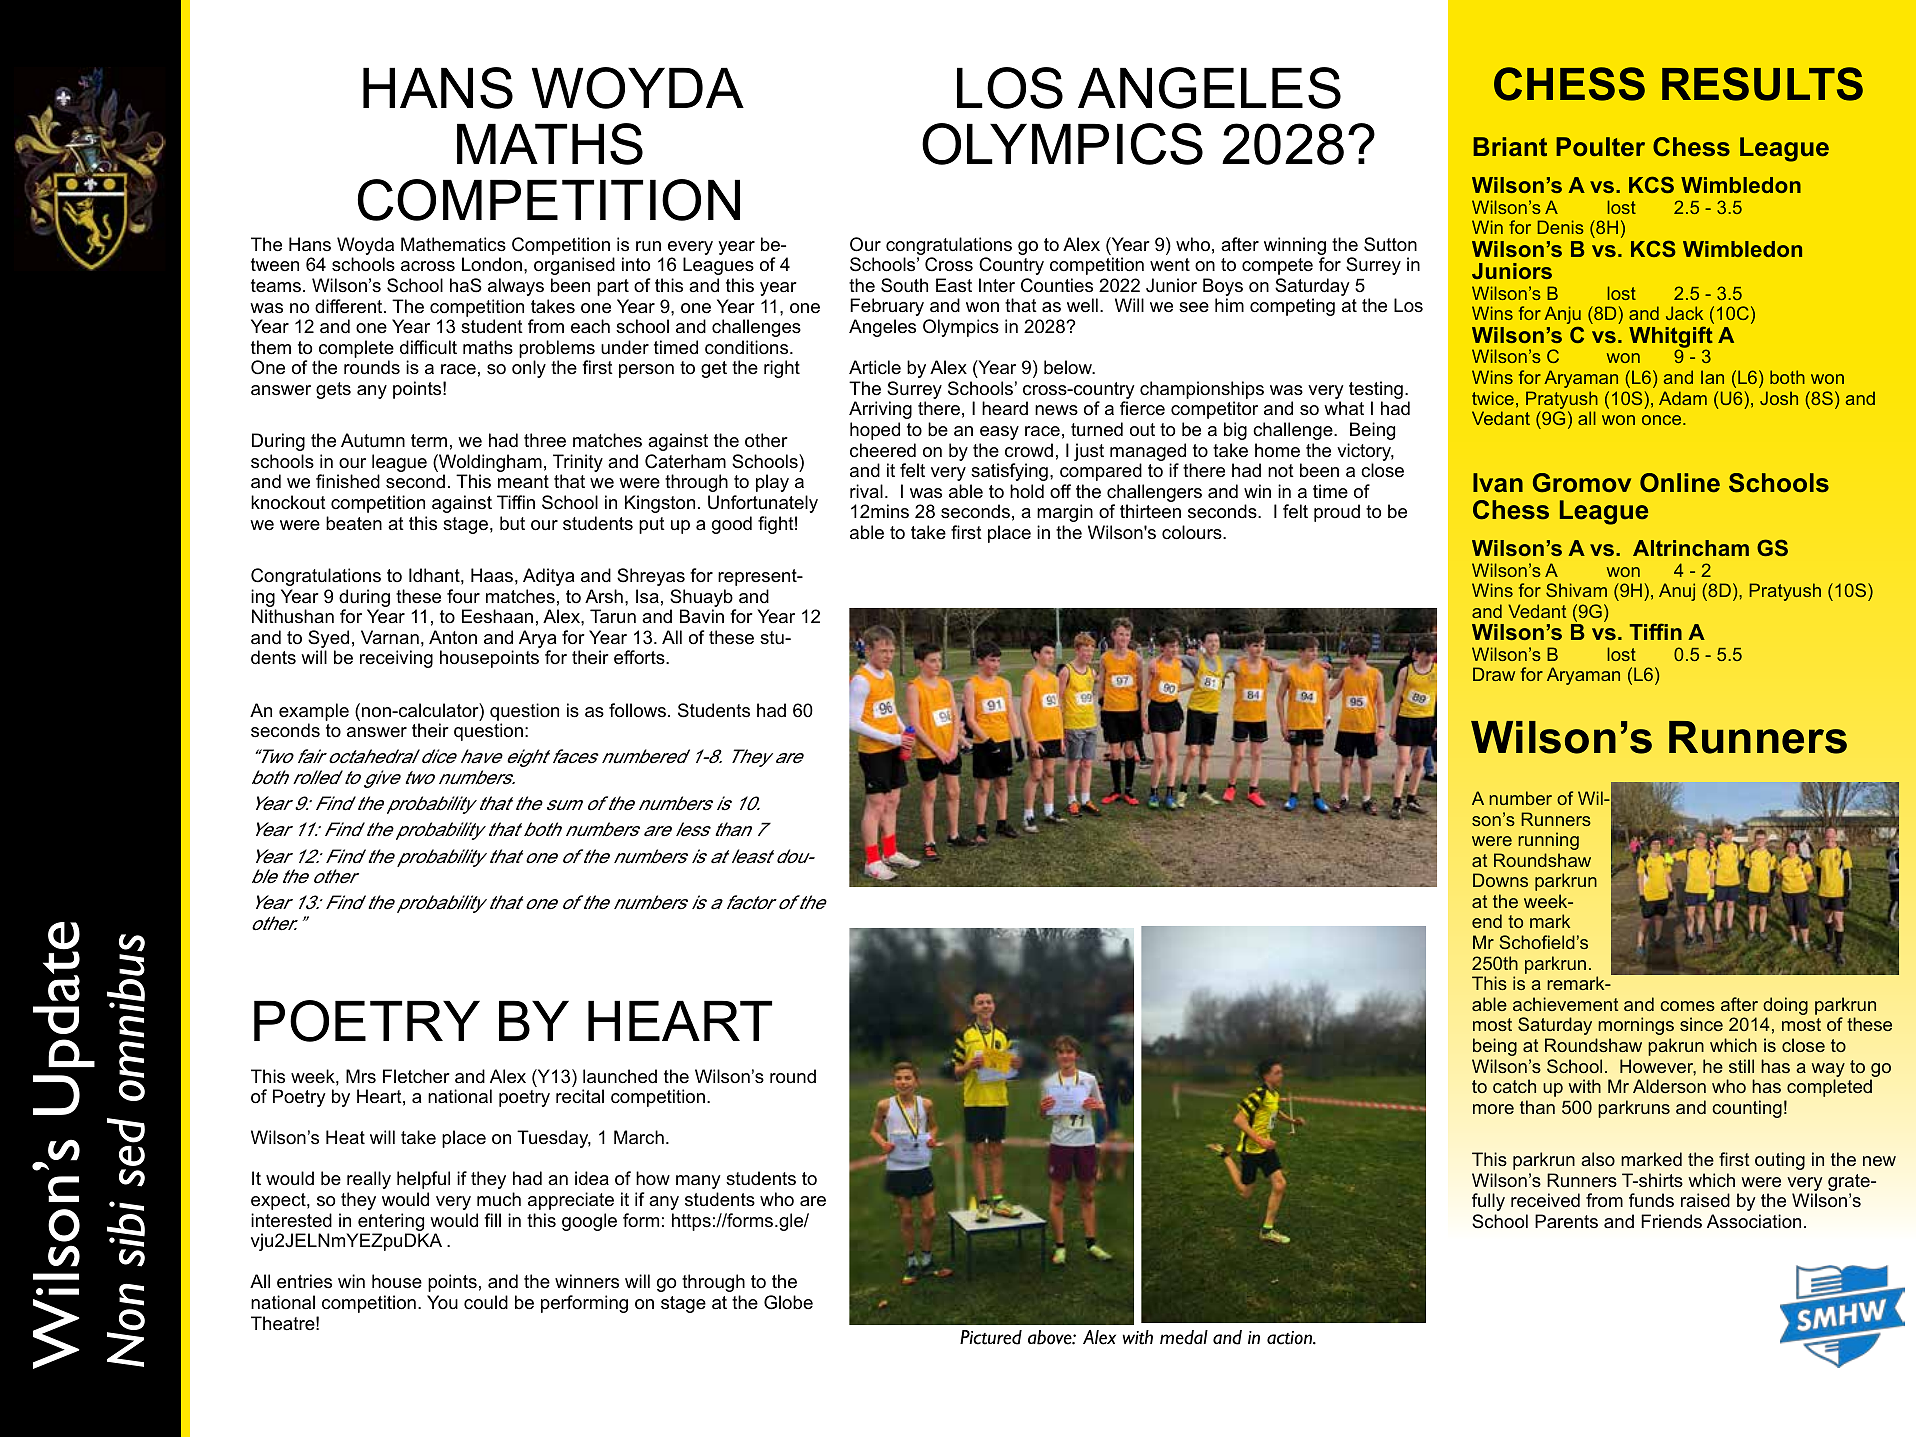 The width and height of the screenshot is (1916, 1437). I want to click on term, so click(429, 440).
